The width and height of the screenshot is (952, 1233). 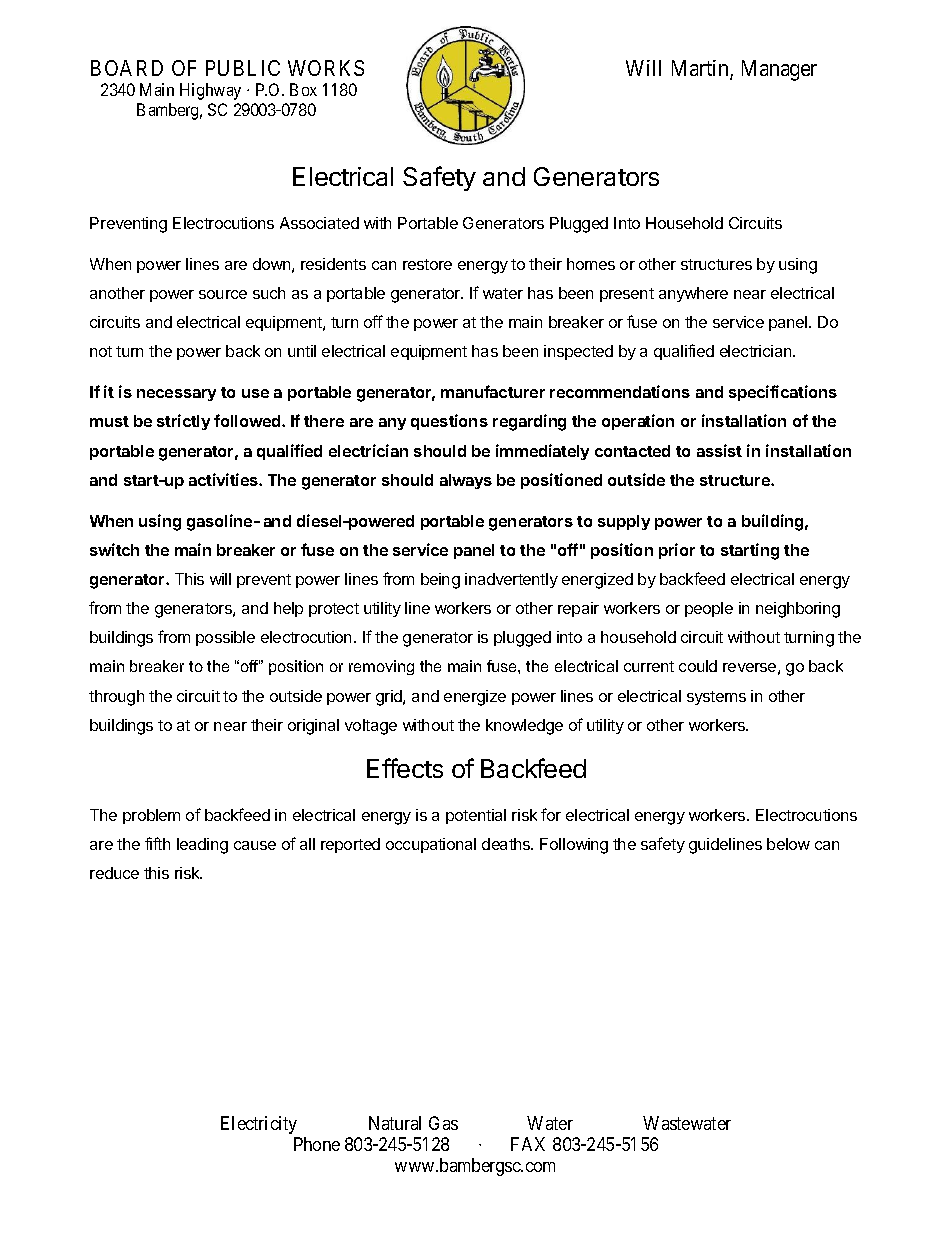 What do you see at coordinates (693, 294) in the screenshot?
I see `anywhere` at bounding box center [693, 294].
